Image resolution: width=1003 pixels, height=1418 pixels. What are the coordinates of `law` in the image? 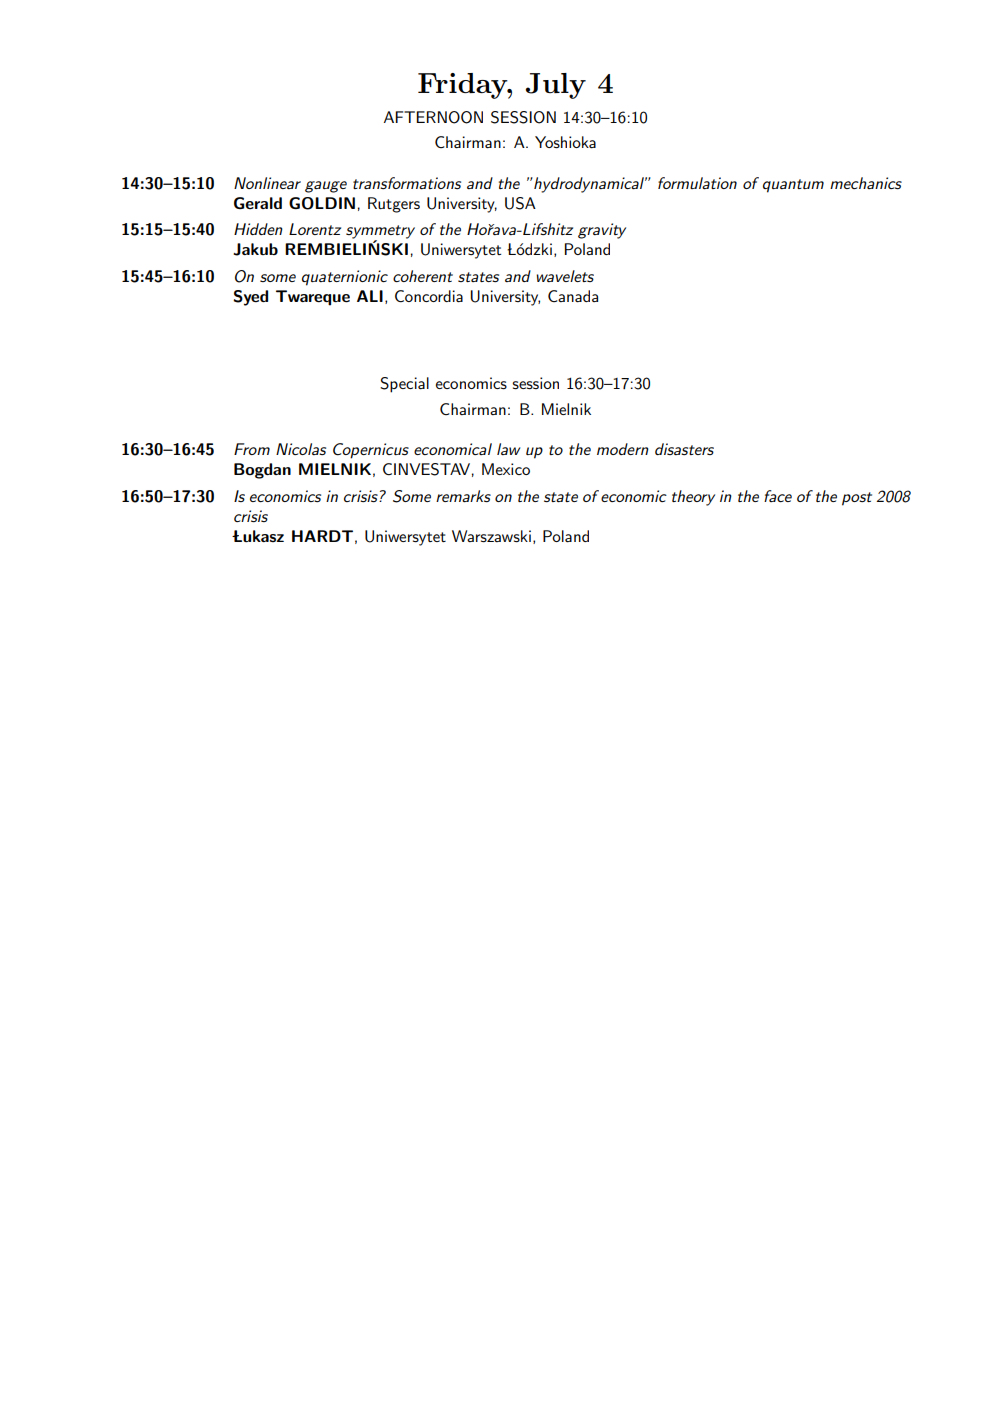 It's located at (508, 449).
